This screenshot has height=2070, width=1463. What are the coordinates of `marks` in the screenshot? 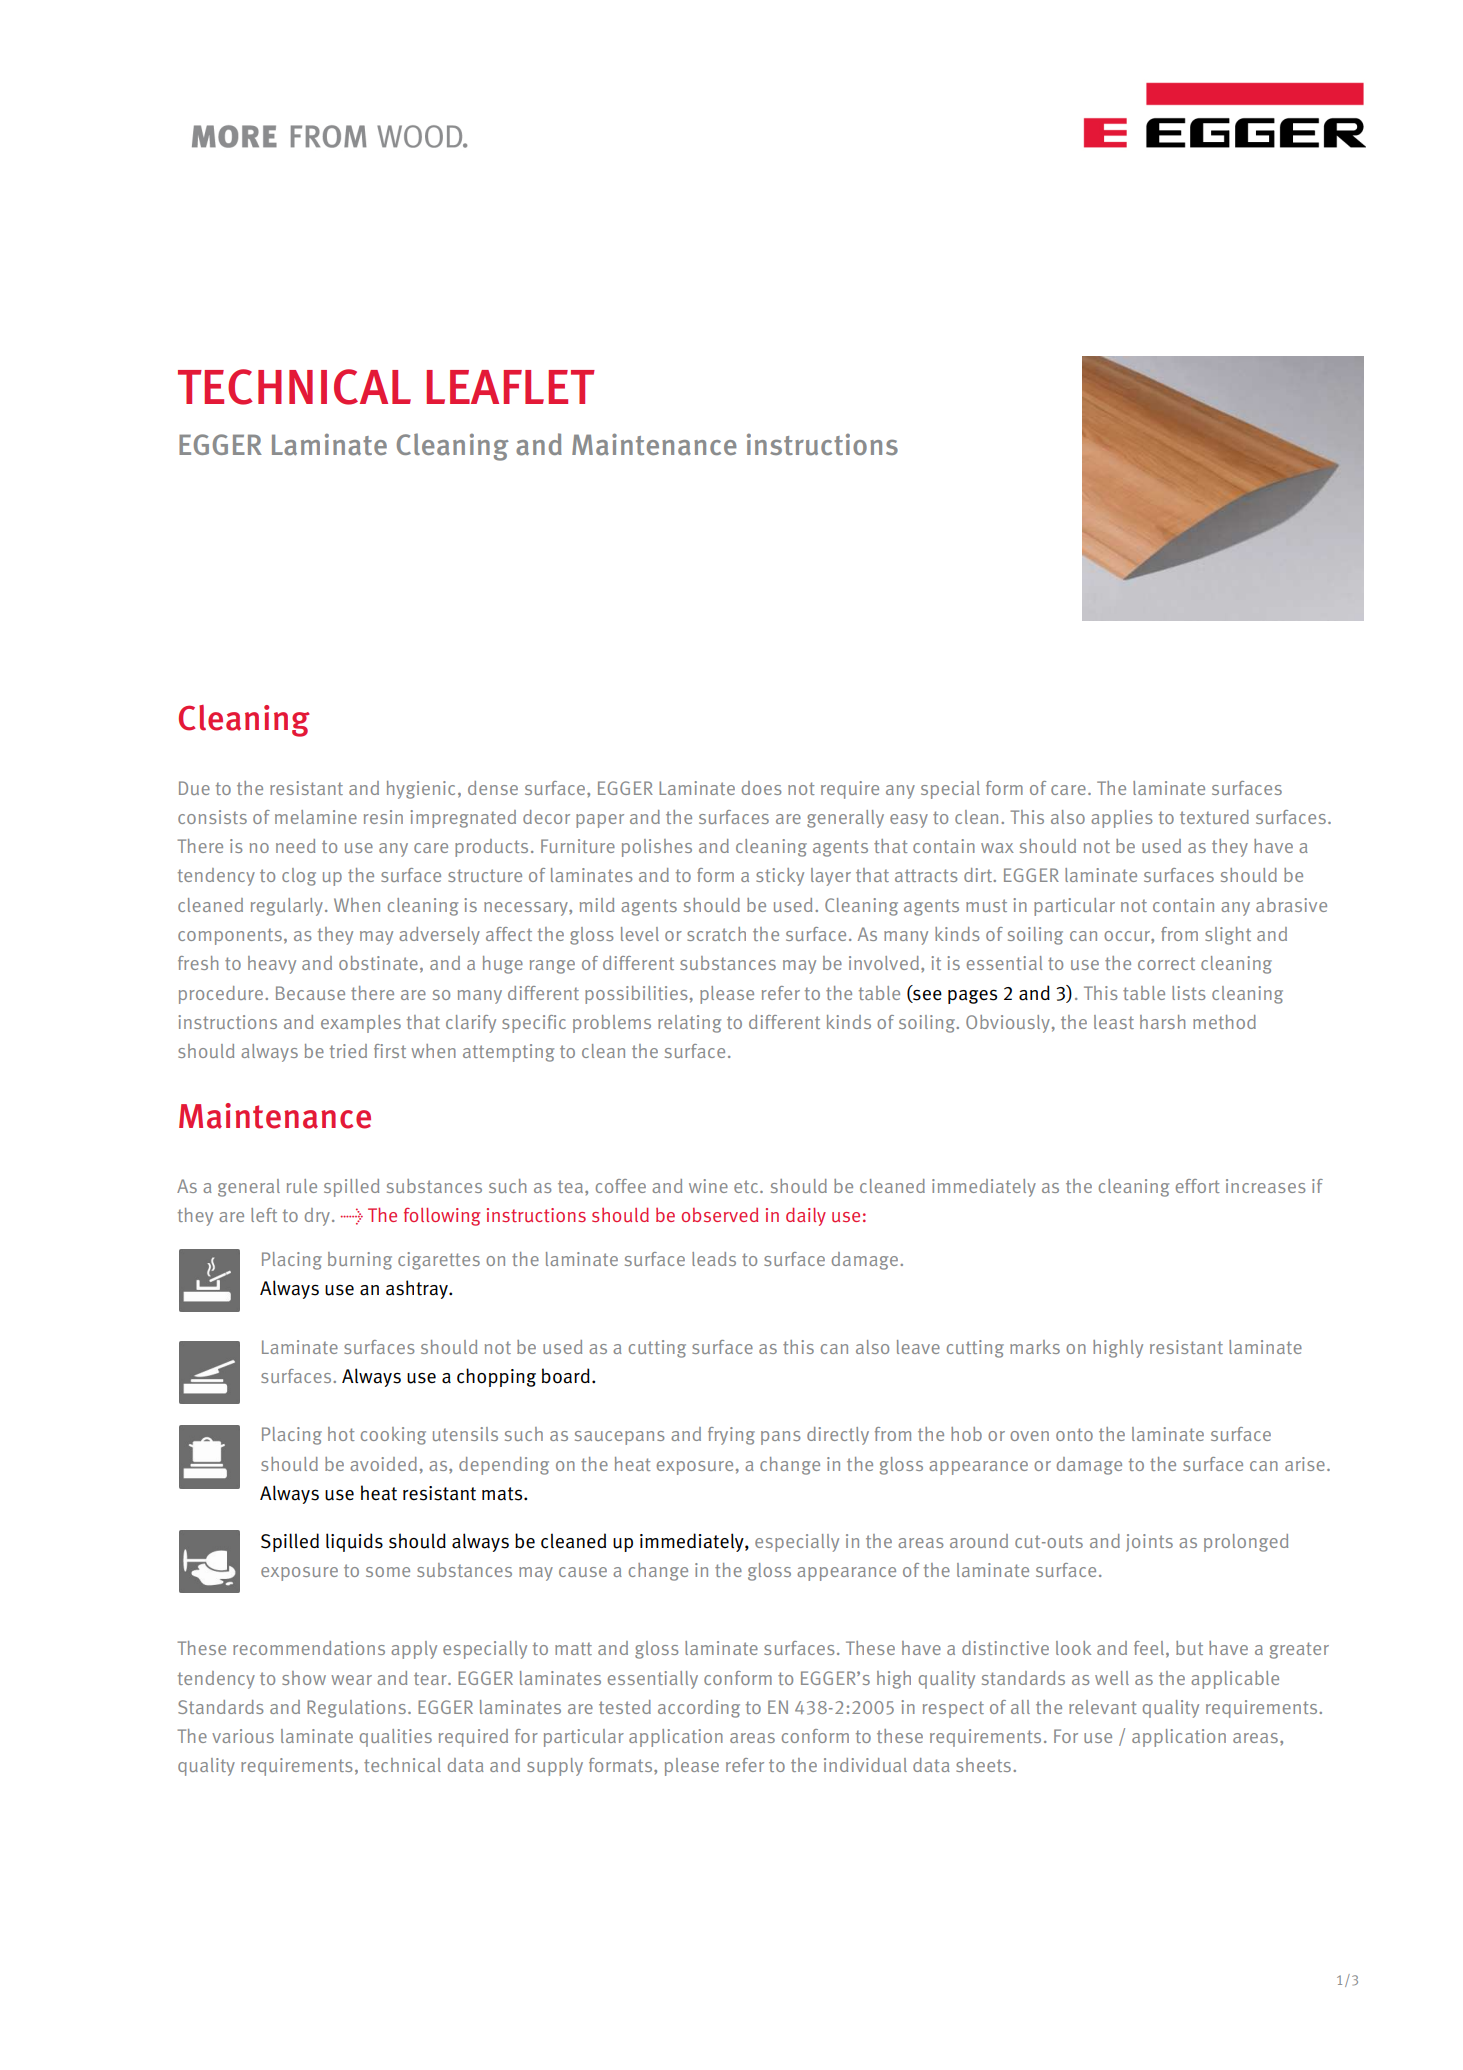 It's located at (1035, 1347).
